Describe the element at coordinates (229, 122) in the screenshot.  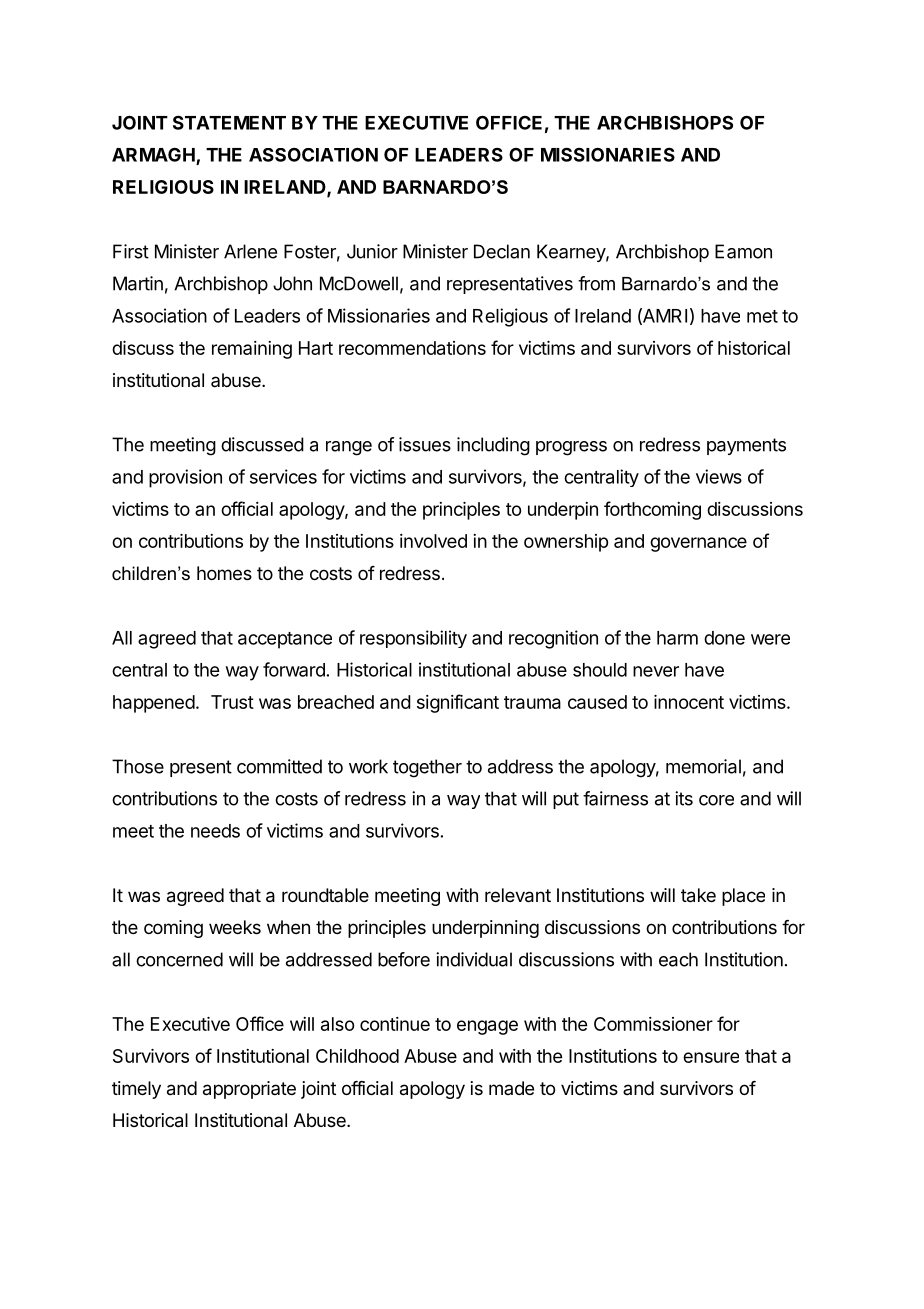
I see `STATEMENT` at that location.
